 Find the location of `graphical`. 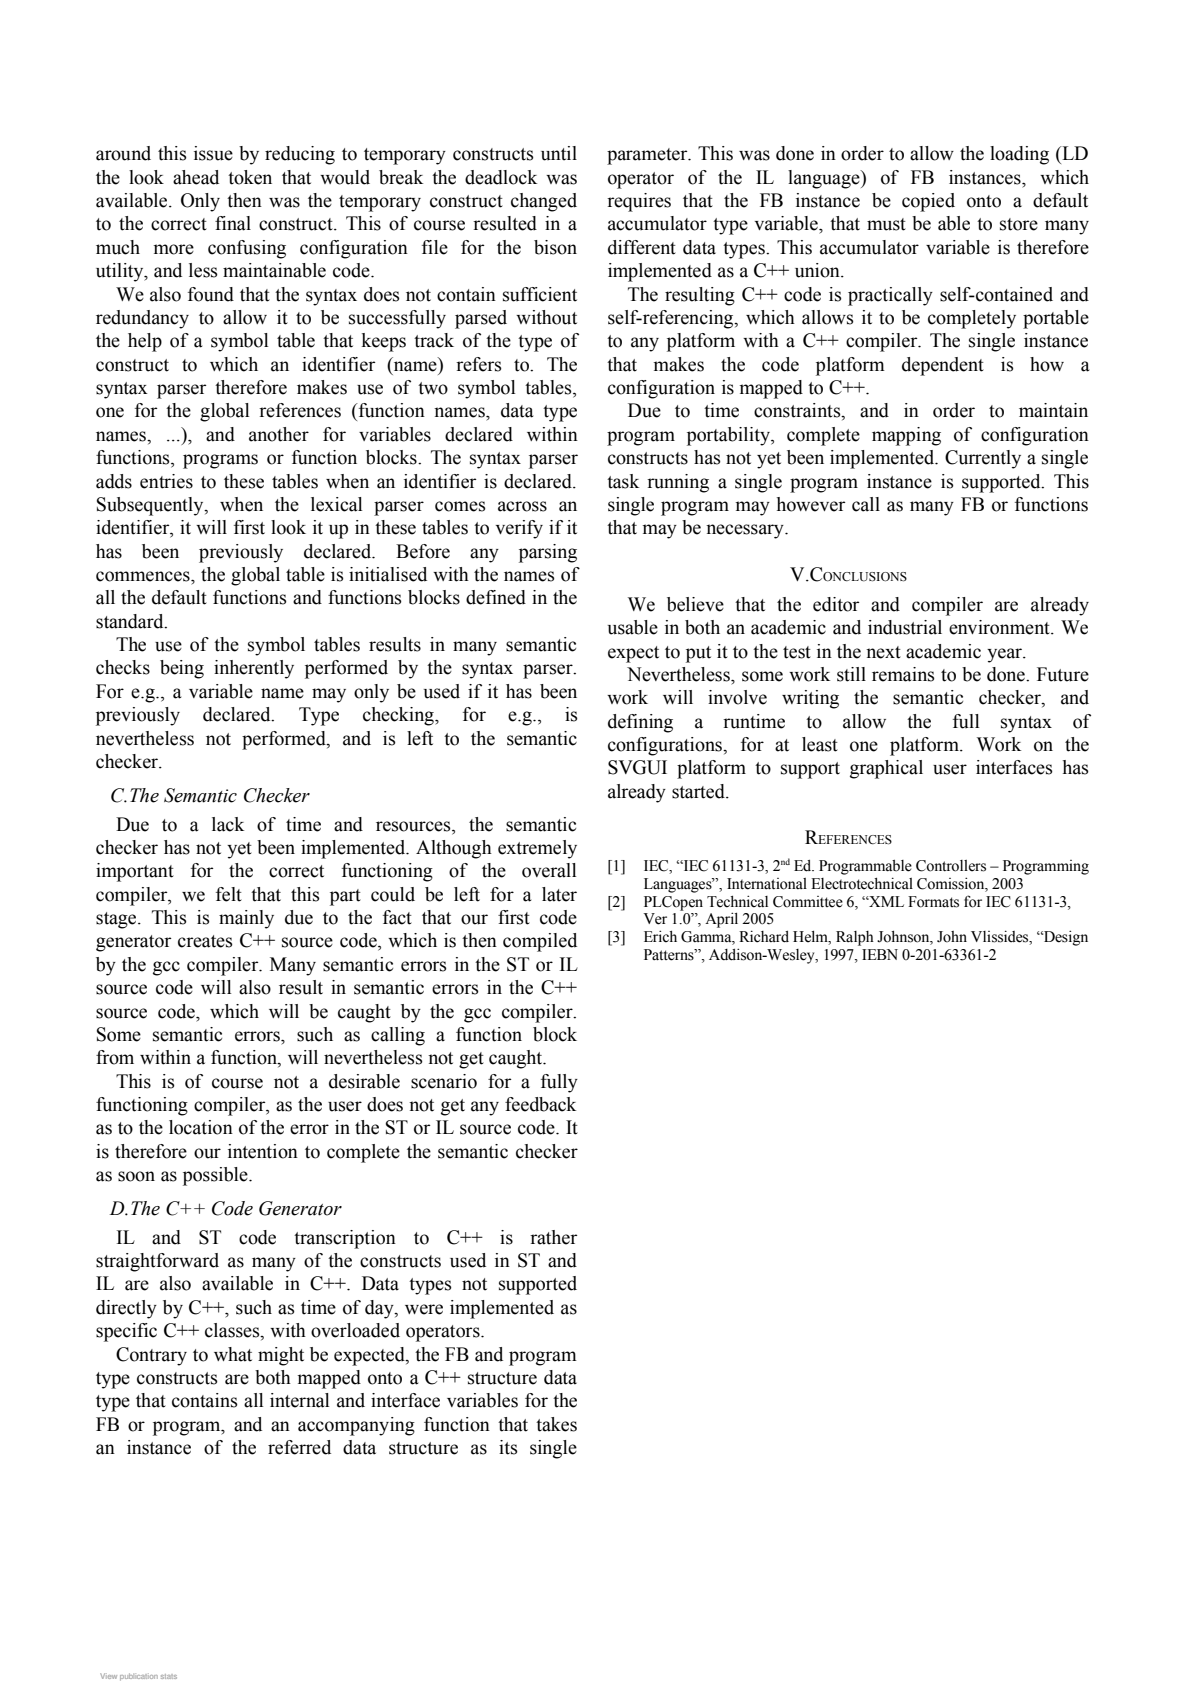

graphical is located at coordinates (886, 769).
